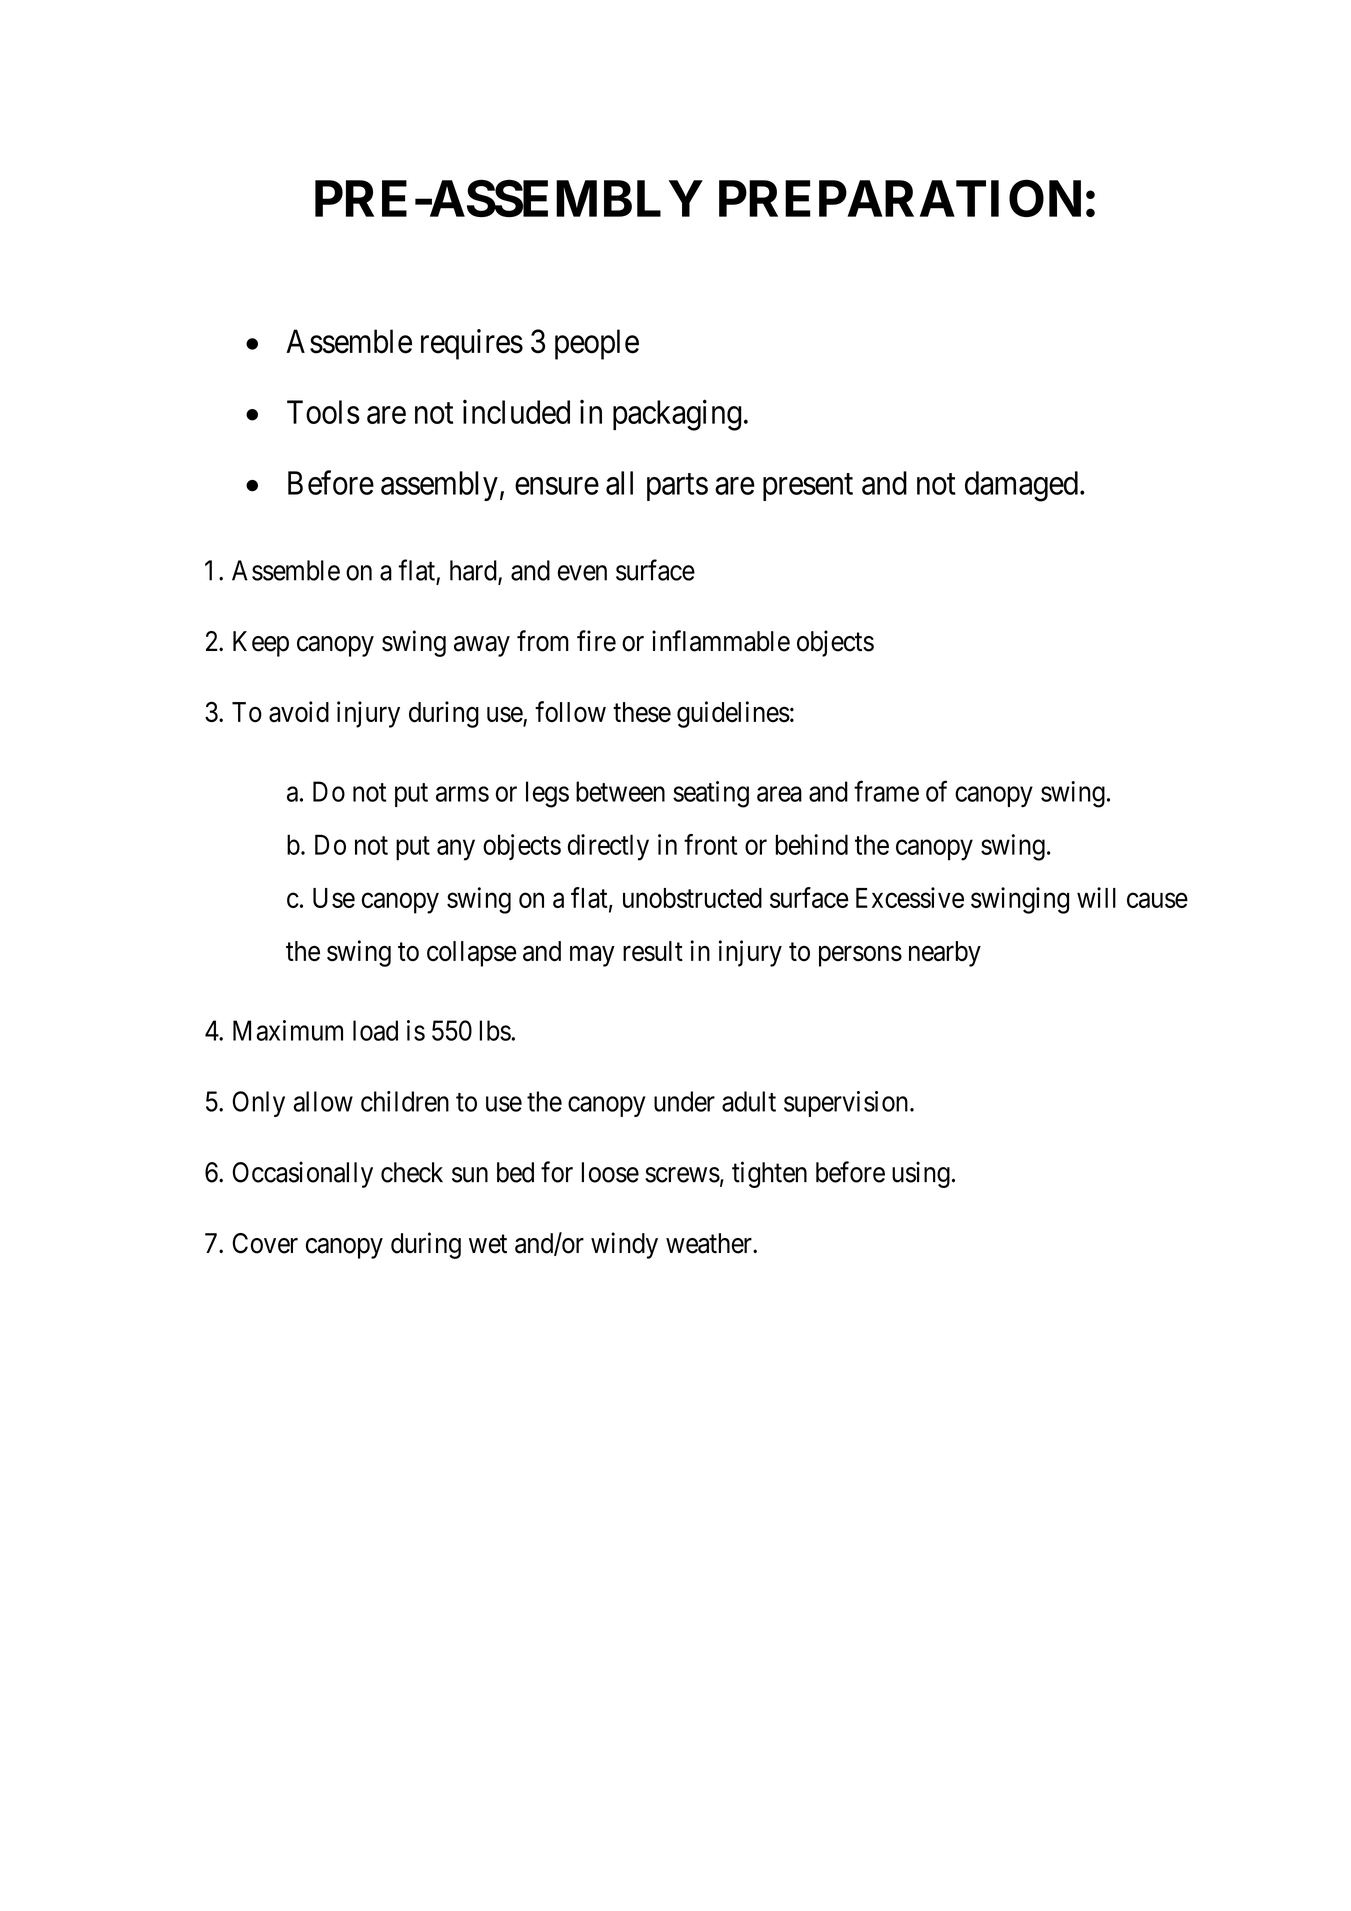  What do you see at coordinates (900, 198) in the document?
I see `PREPARATION` at bounding box center [900, 198].
